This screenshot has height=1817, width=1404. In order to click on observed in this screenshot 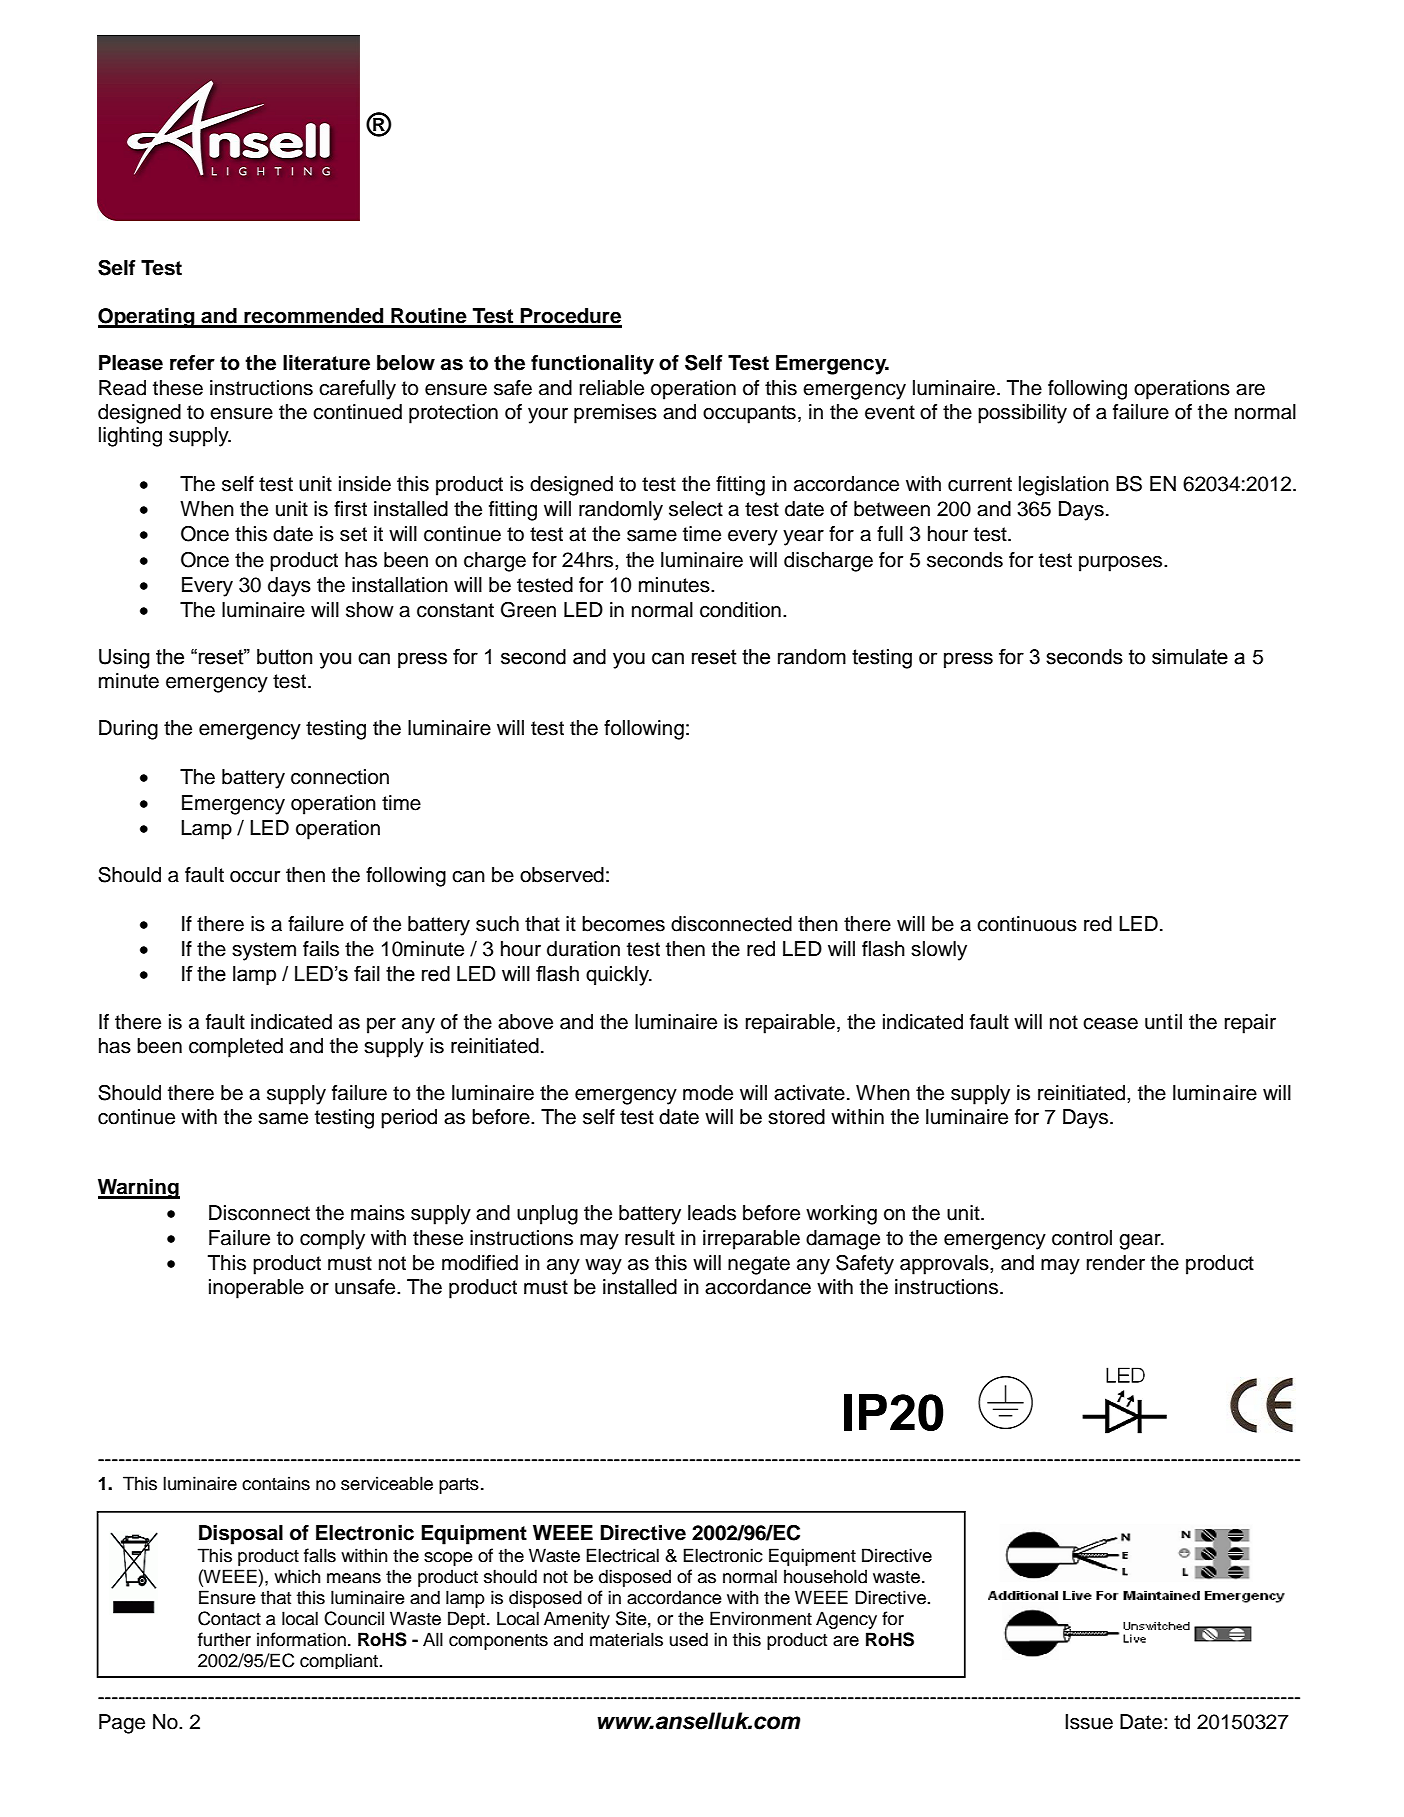, I will do `click(562, 875)`.
